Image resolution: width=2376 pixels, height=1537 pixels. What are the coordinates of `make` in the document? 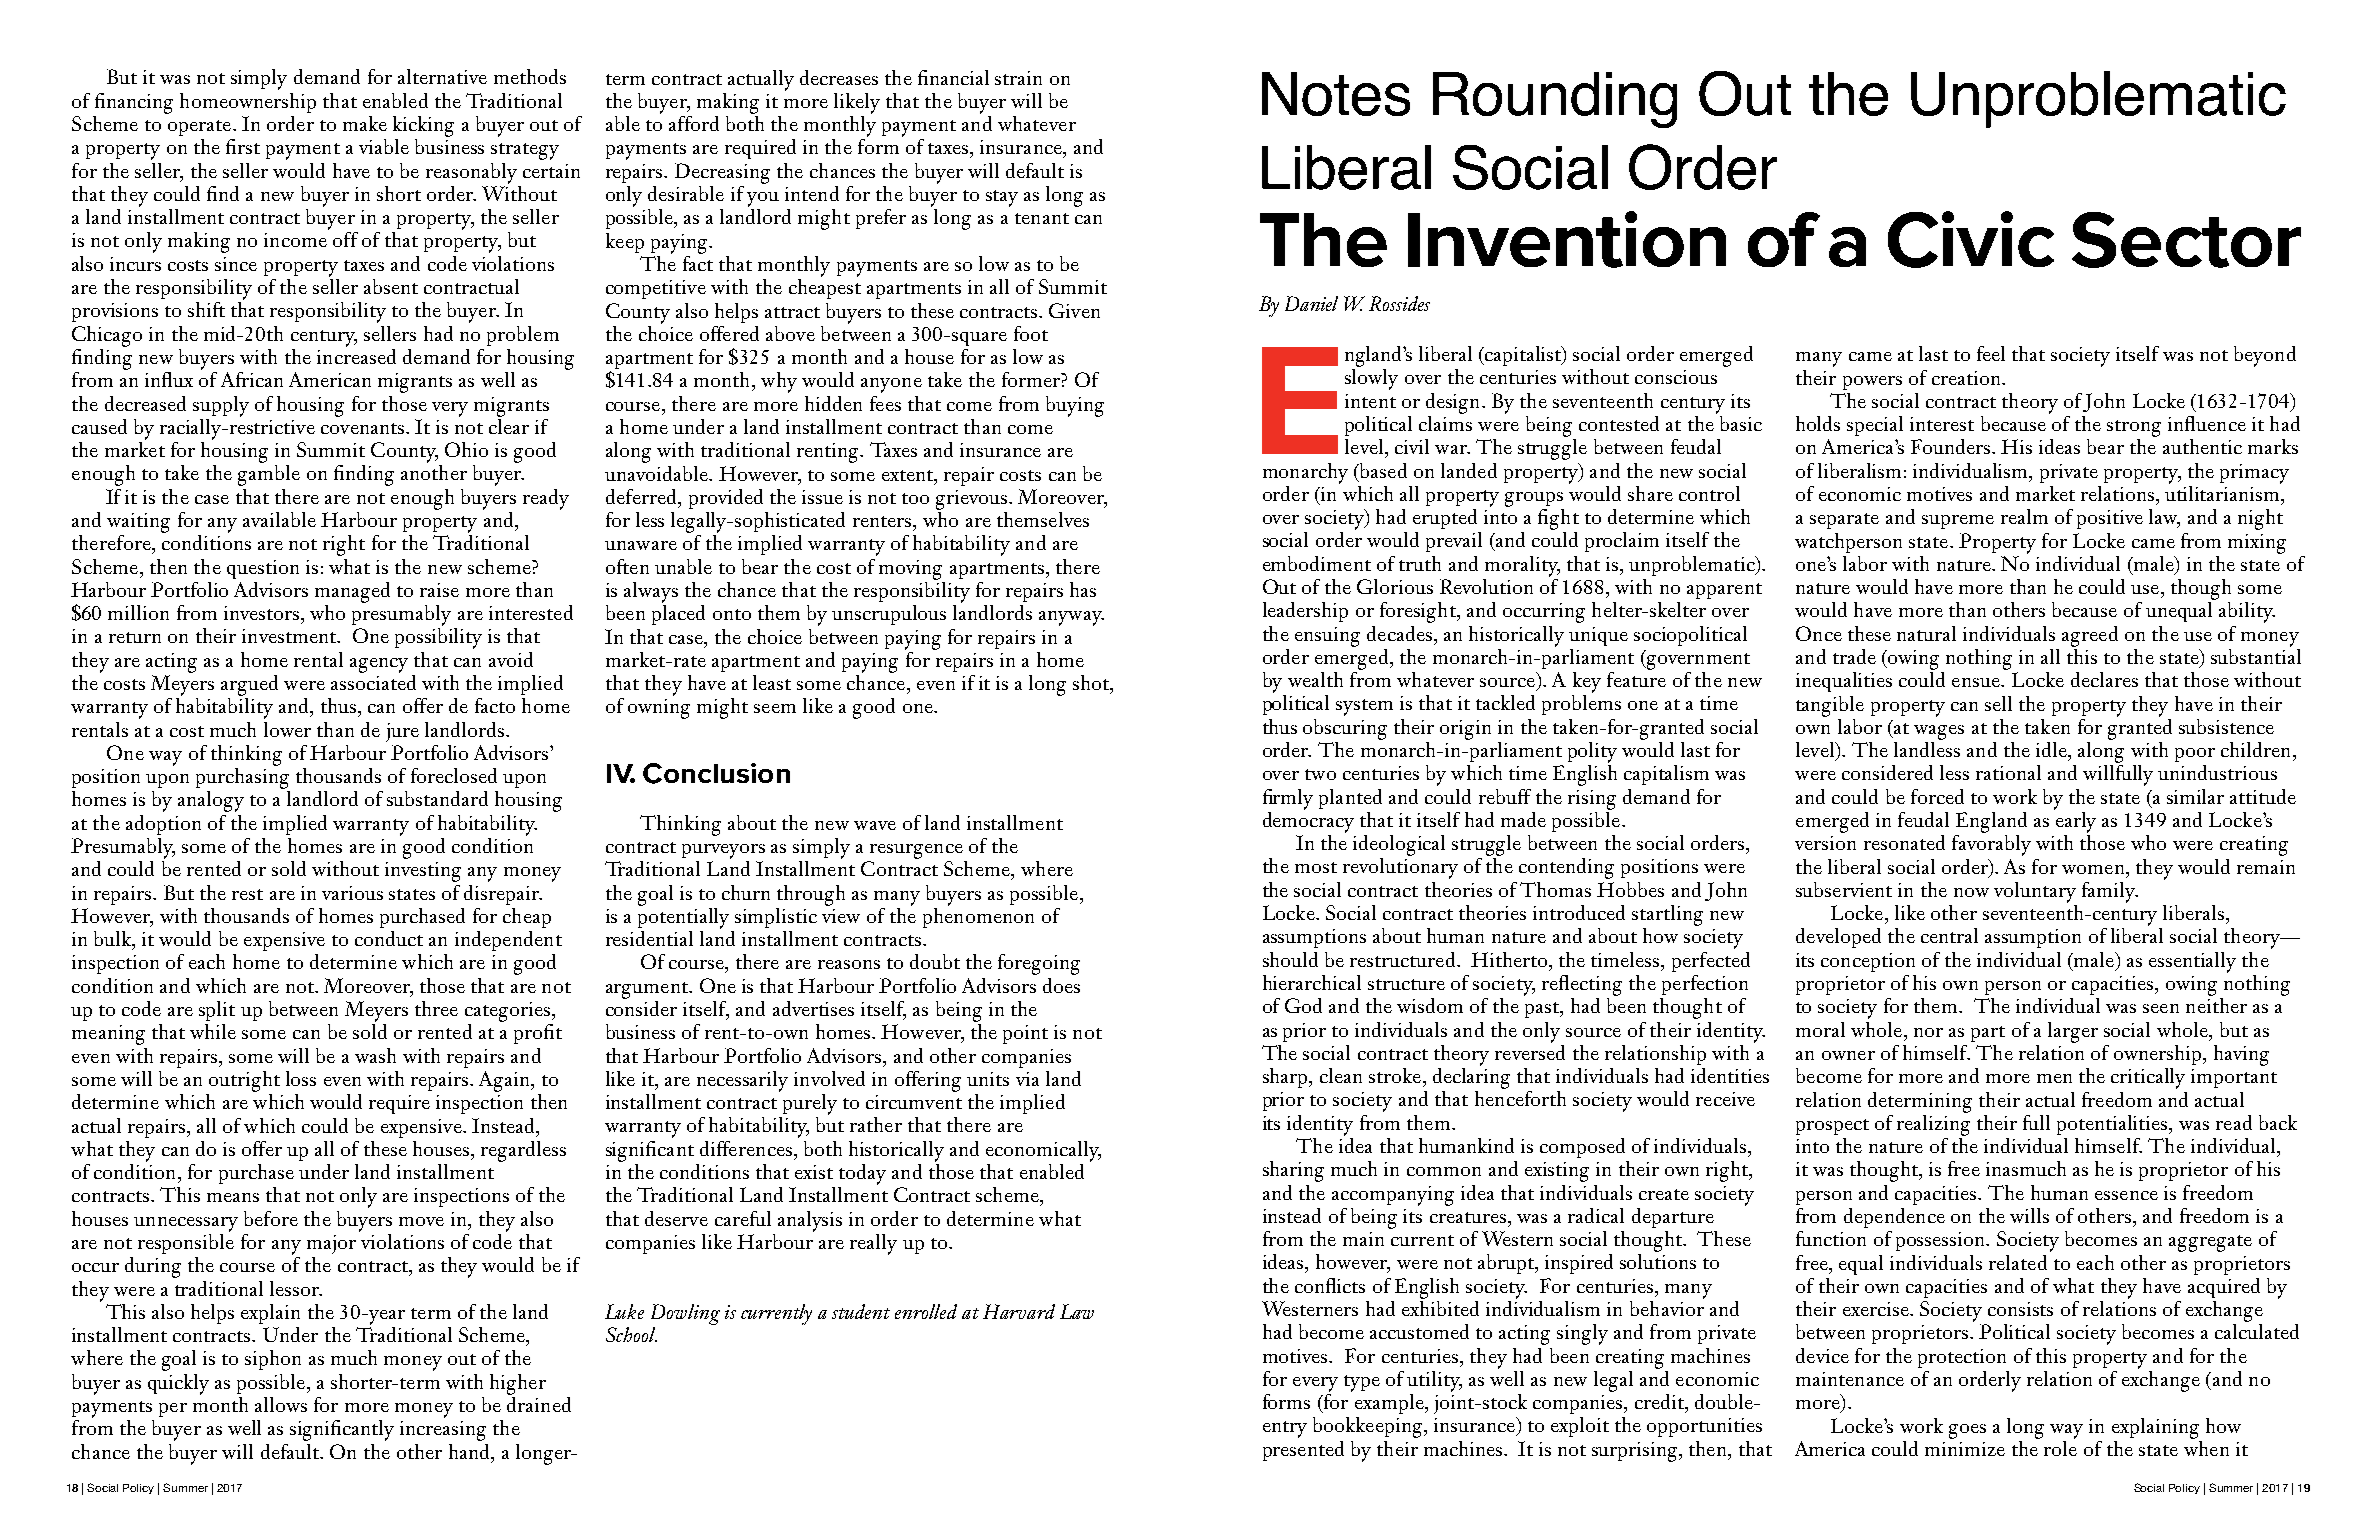 It's located at (365, 123).
